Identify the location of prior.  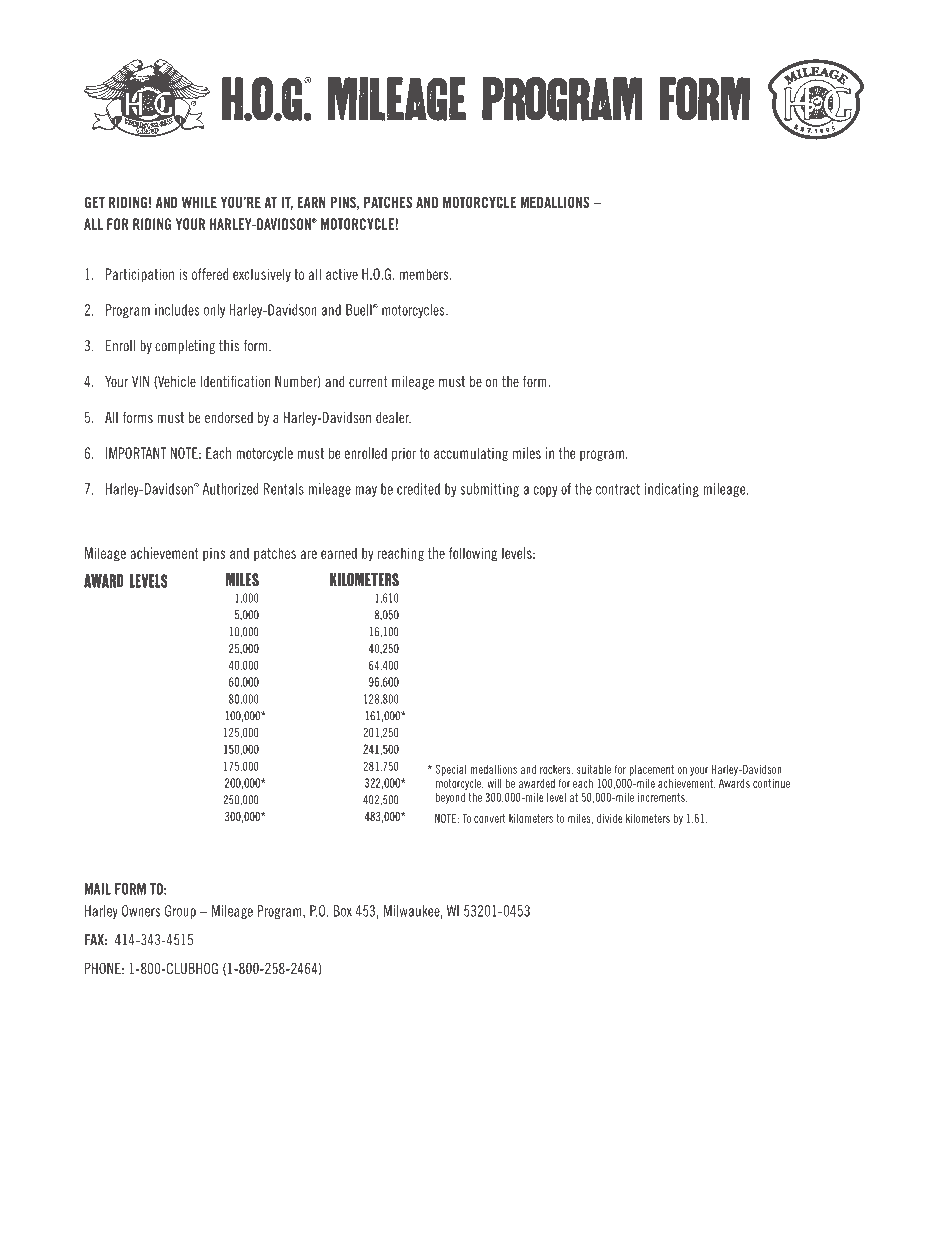
(404, 454).
